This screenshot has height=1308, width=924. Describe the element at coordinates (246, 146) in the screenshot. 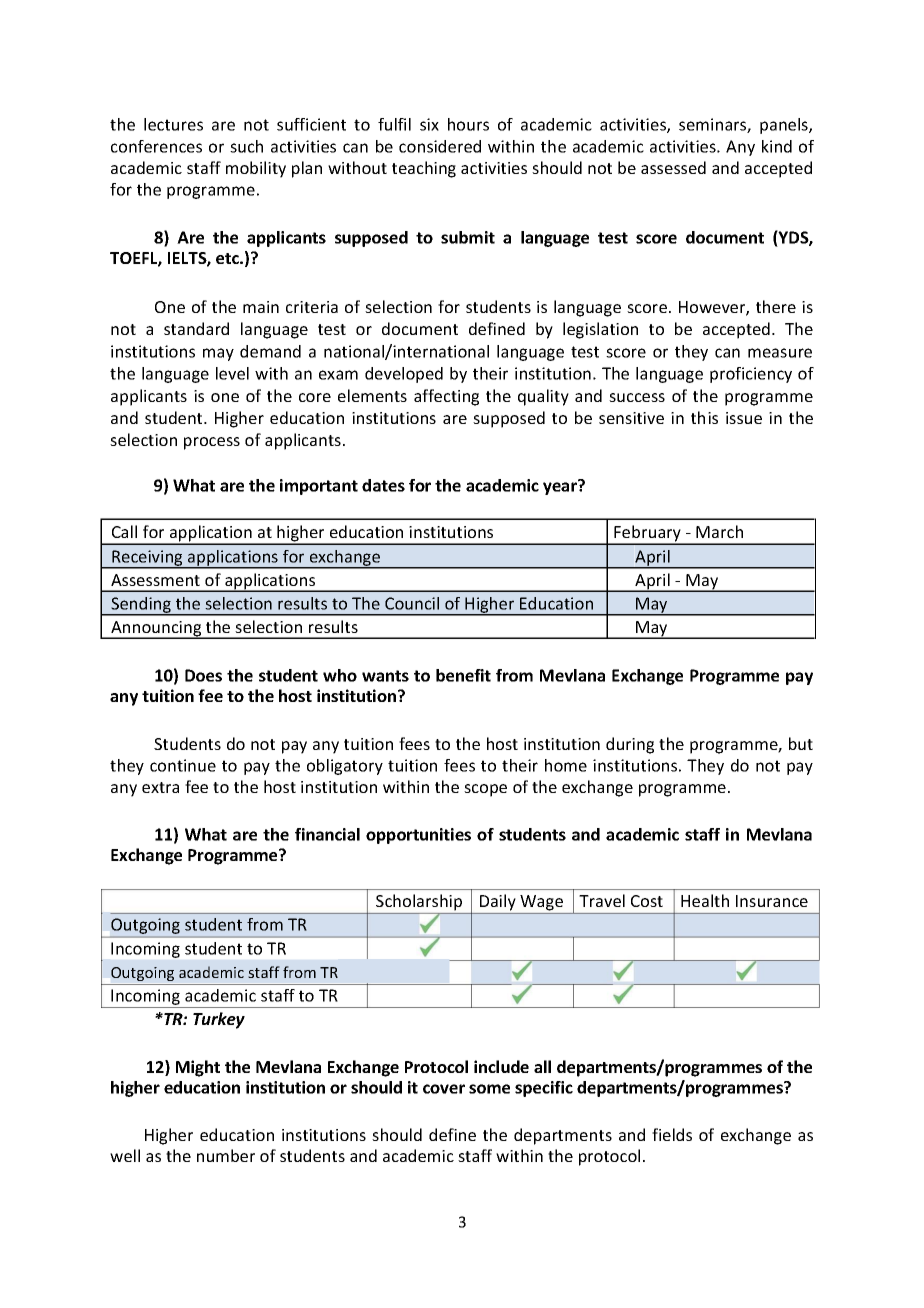

I see `such` at that location.
